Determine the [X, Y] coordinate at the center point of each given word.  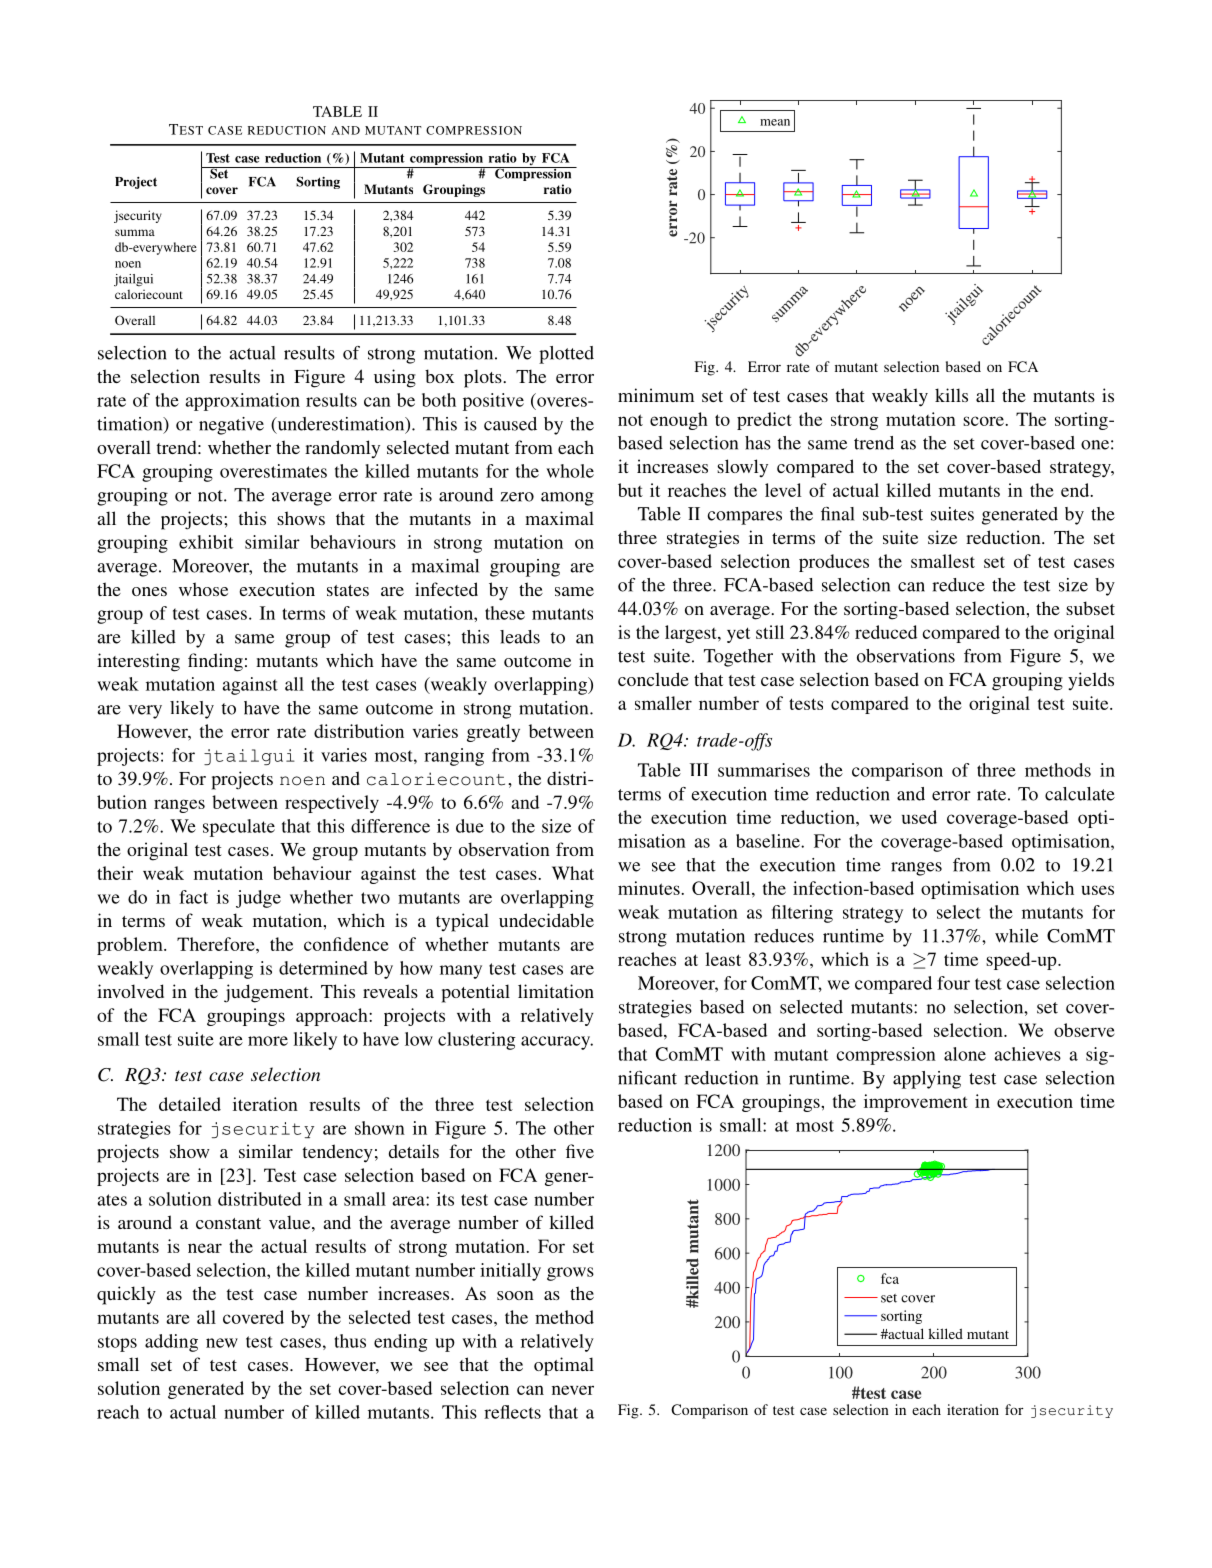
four [953, 983]
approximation [242, 402]
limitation [556, 991]
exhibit [206, 542]
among [567, 499]
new [222, 1343]
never [573, 1390]
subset [1090, 608]
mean [775, 122]
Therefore [217, 944]
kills [951, 395]
